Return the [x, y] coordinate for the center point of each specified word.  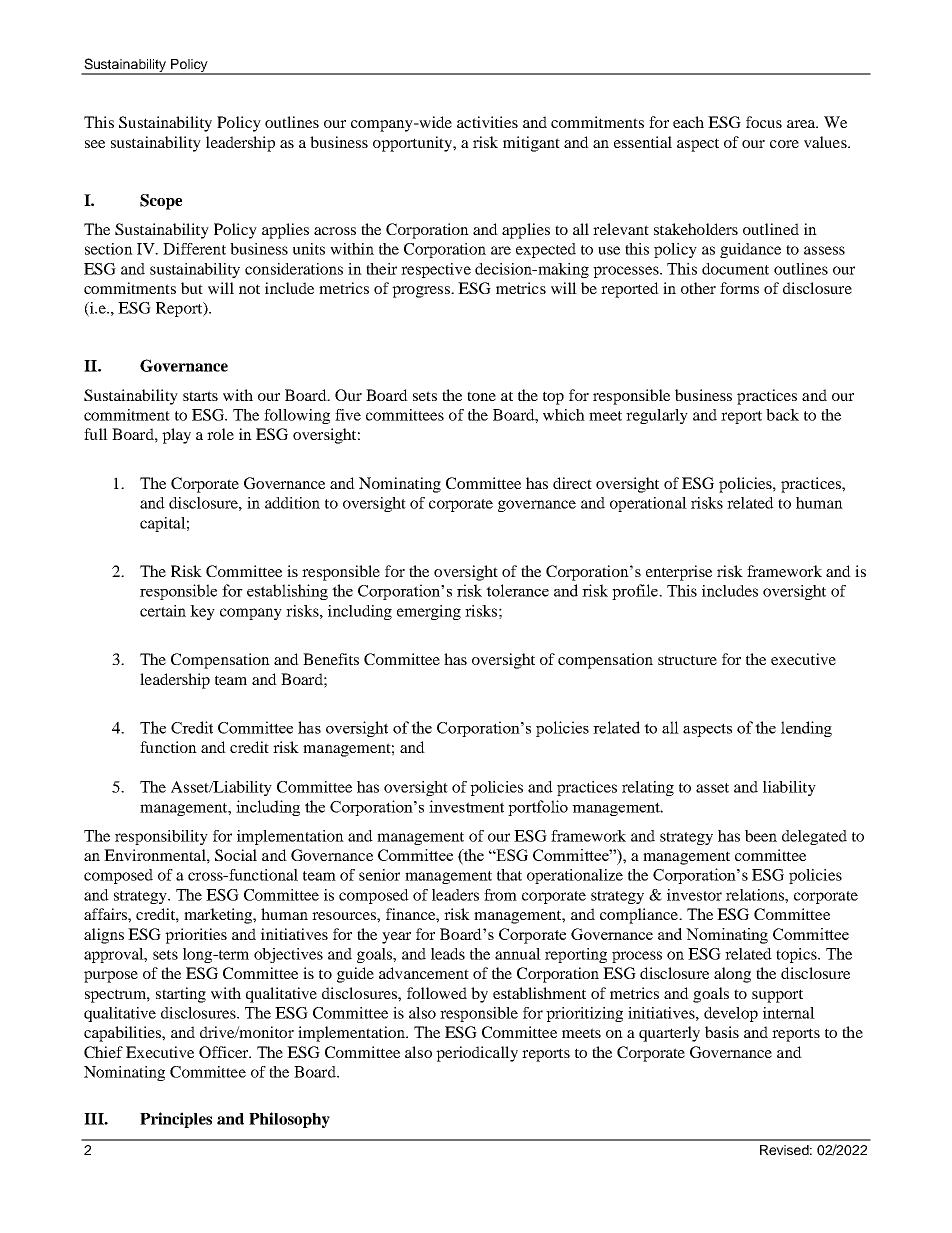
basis [722, 1032]
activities [487, 122]
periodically [477, 1054]
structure [687, 660]
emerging [429, 612]
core [784, 144]
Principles [176, 1120]
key [202, 612]
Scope [161, 202]
